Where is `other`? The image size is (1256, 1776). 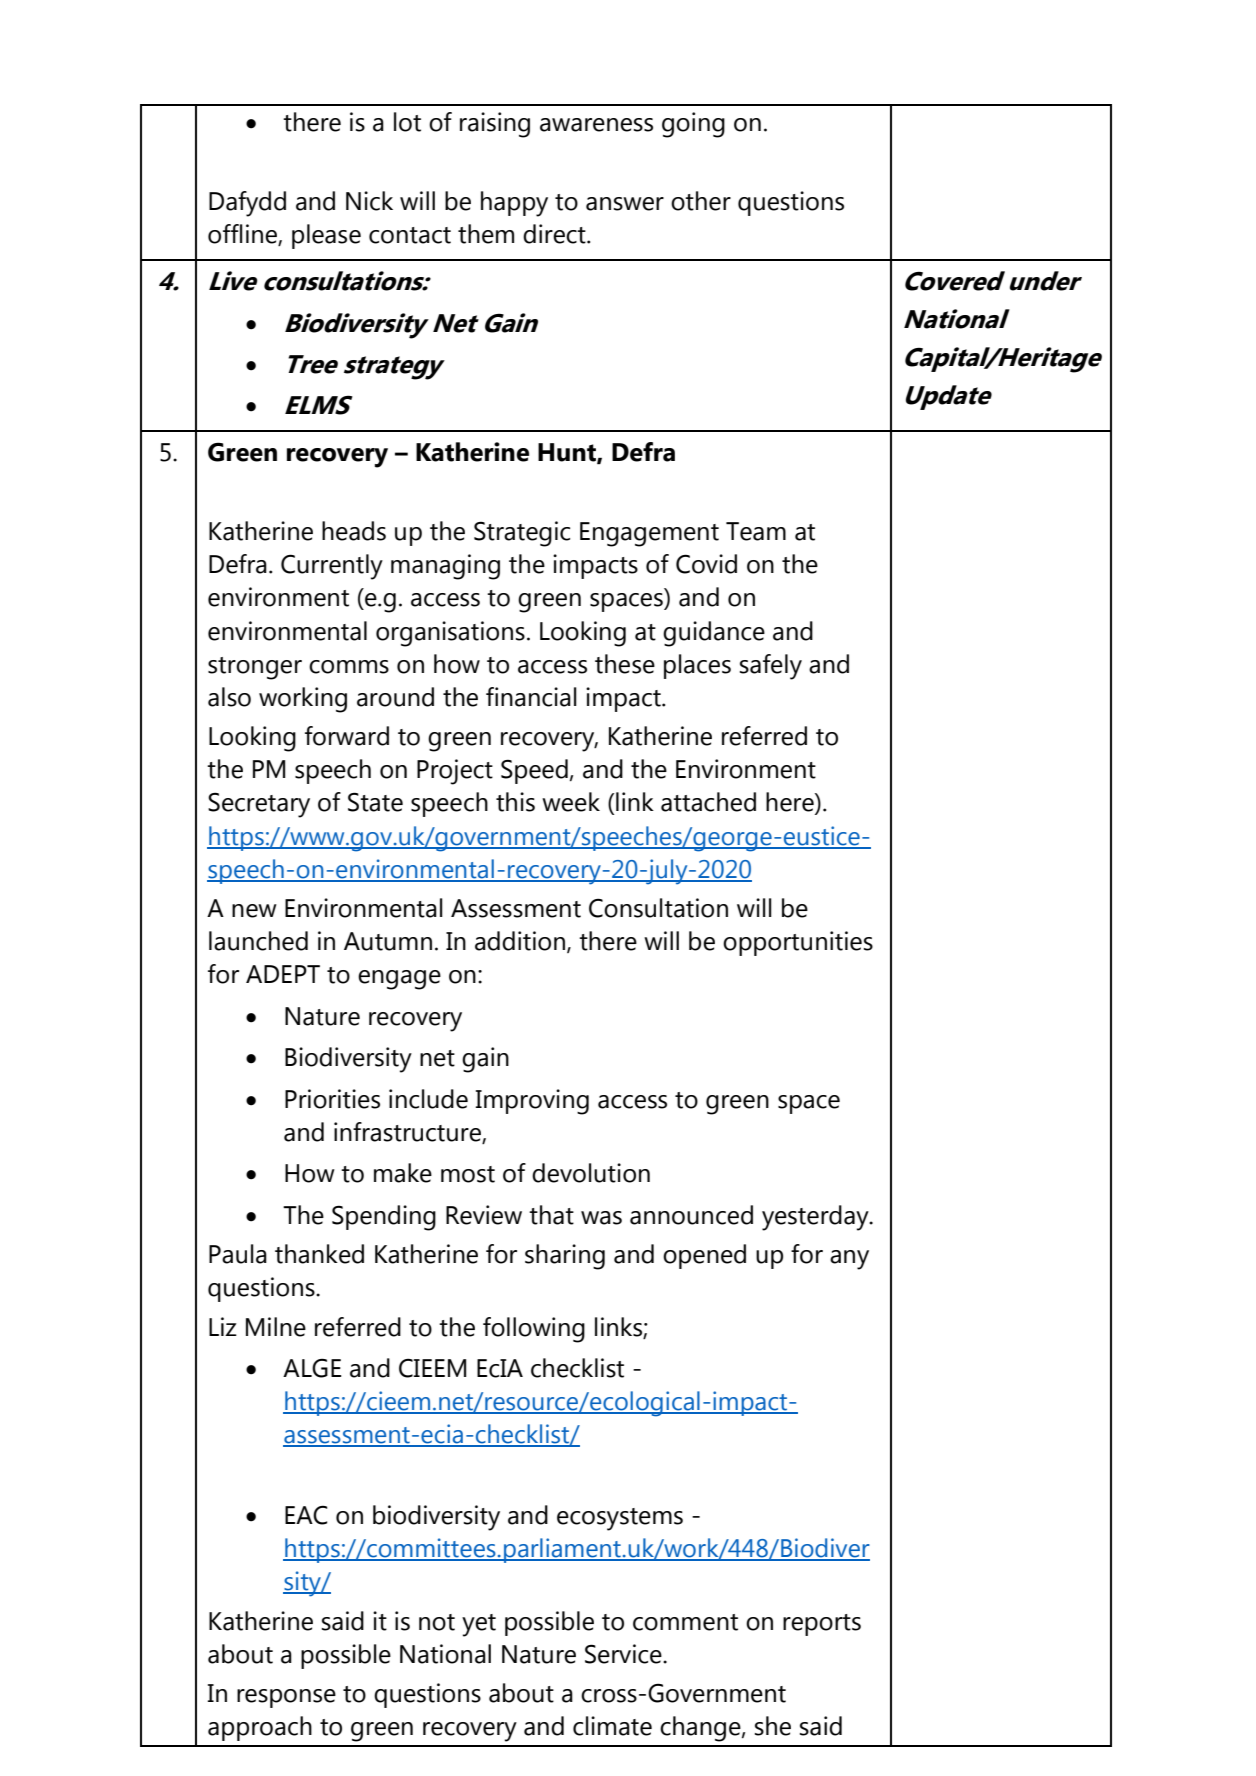
other is located at coordinates (701, 201).
